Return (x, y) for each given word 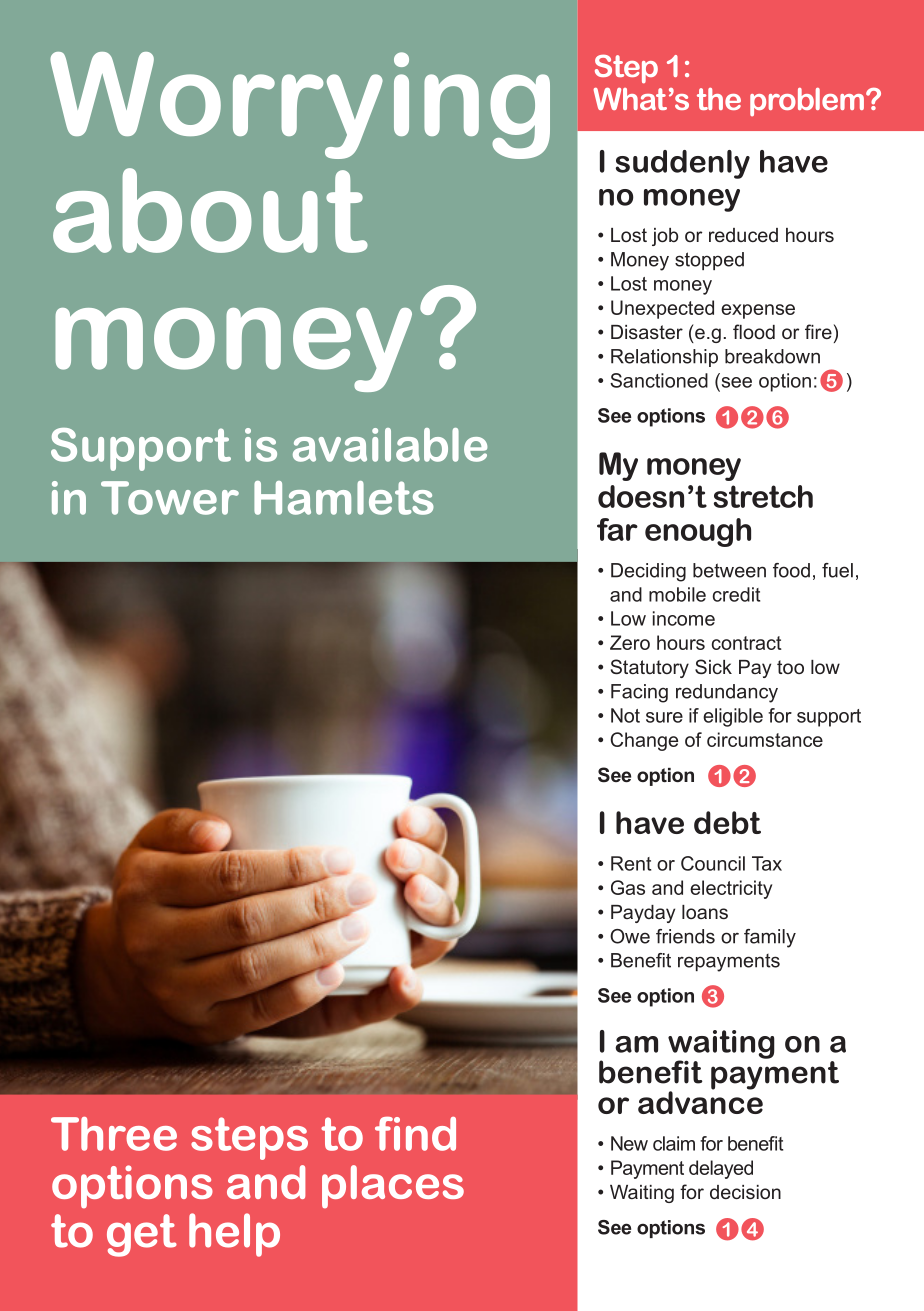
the (719, 99)
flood (754, 331)
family (770, 938)
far (617, 529)
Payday (643, 914)
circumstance (765, 739)
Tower (170, 498)
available (390, 445)
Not (625, 715)
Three (114, 1134)
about (210, 210)
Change (644, 741)
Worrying (300, 105)
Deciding (648, 572)
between (729, 570)
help (234, 1235)
